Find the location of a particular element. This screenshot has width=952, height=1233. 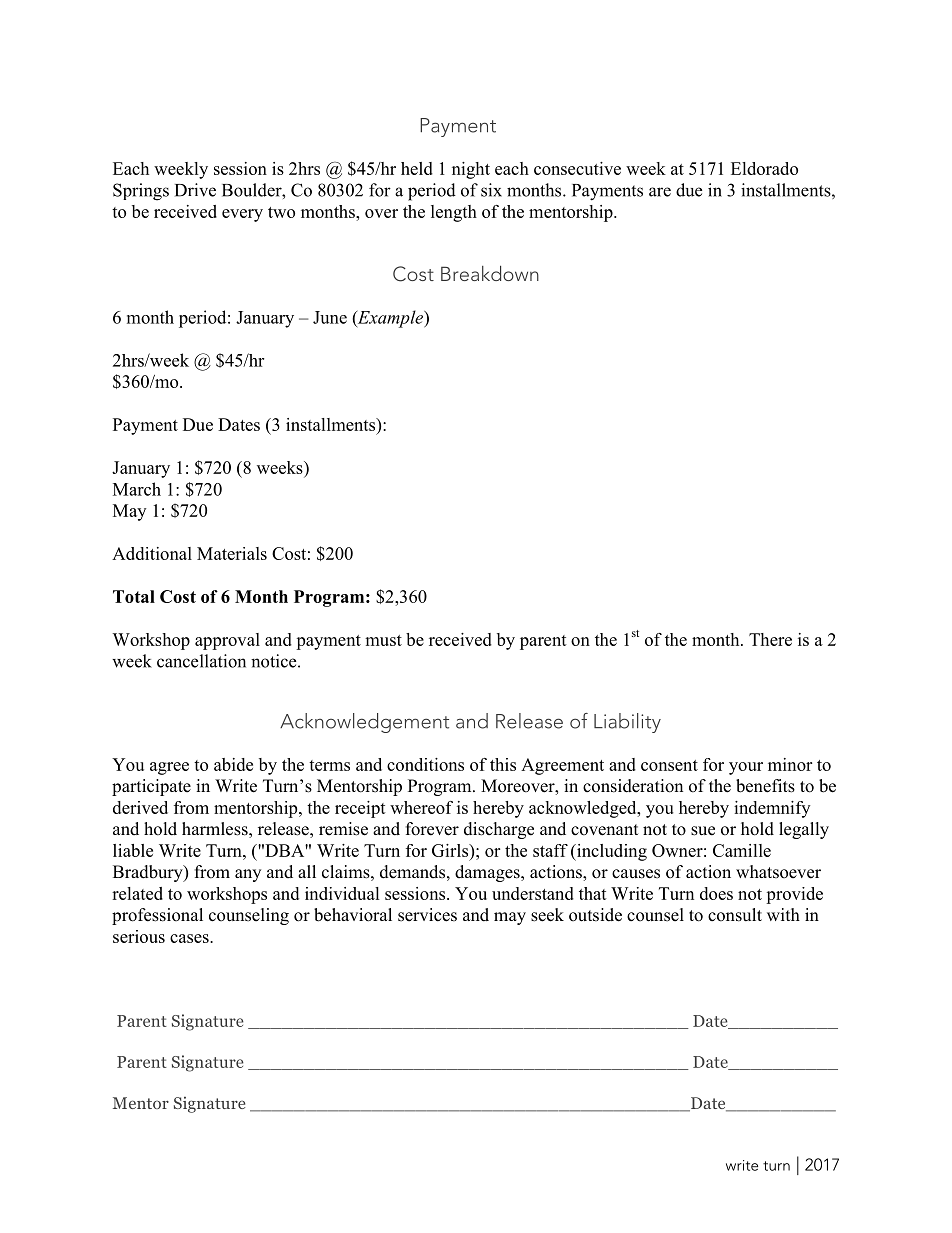

consecutive is located at coordinates (577, 168).
